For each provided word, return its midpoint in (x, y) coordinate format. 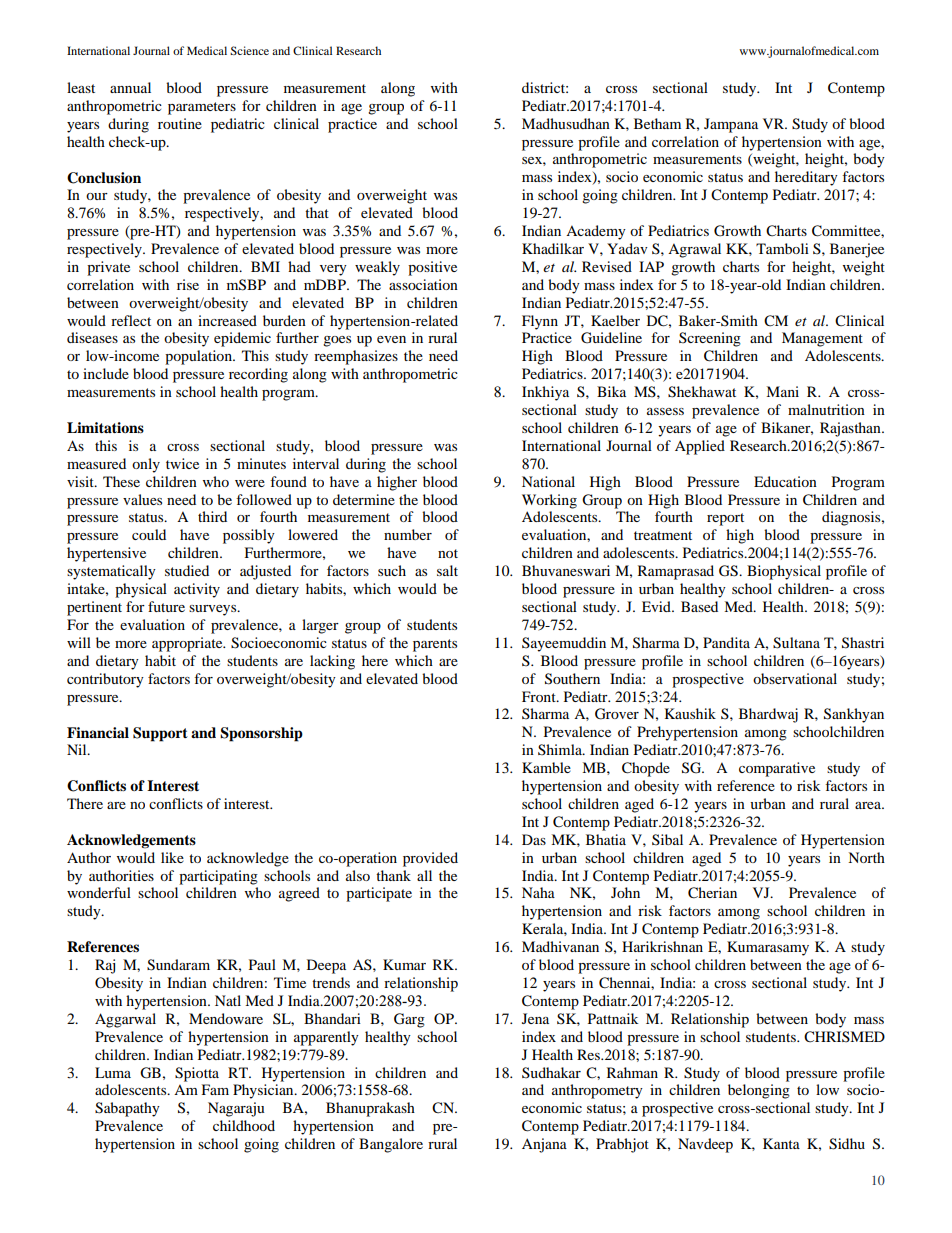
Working (549, 501)
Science (249, 50)
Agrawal (694, 250)
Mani (782, 391)
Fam (215, 1089)
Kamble (546, 767)
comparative (777, 769)
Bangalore (391, 1145)
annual (130, 87)
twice (182, 463)
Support (160, 734)
